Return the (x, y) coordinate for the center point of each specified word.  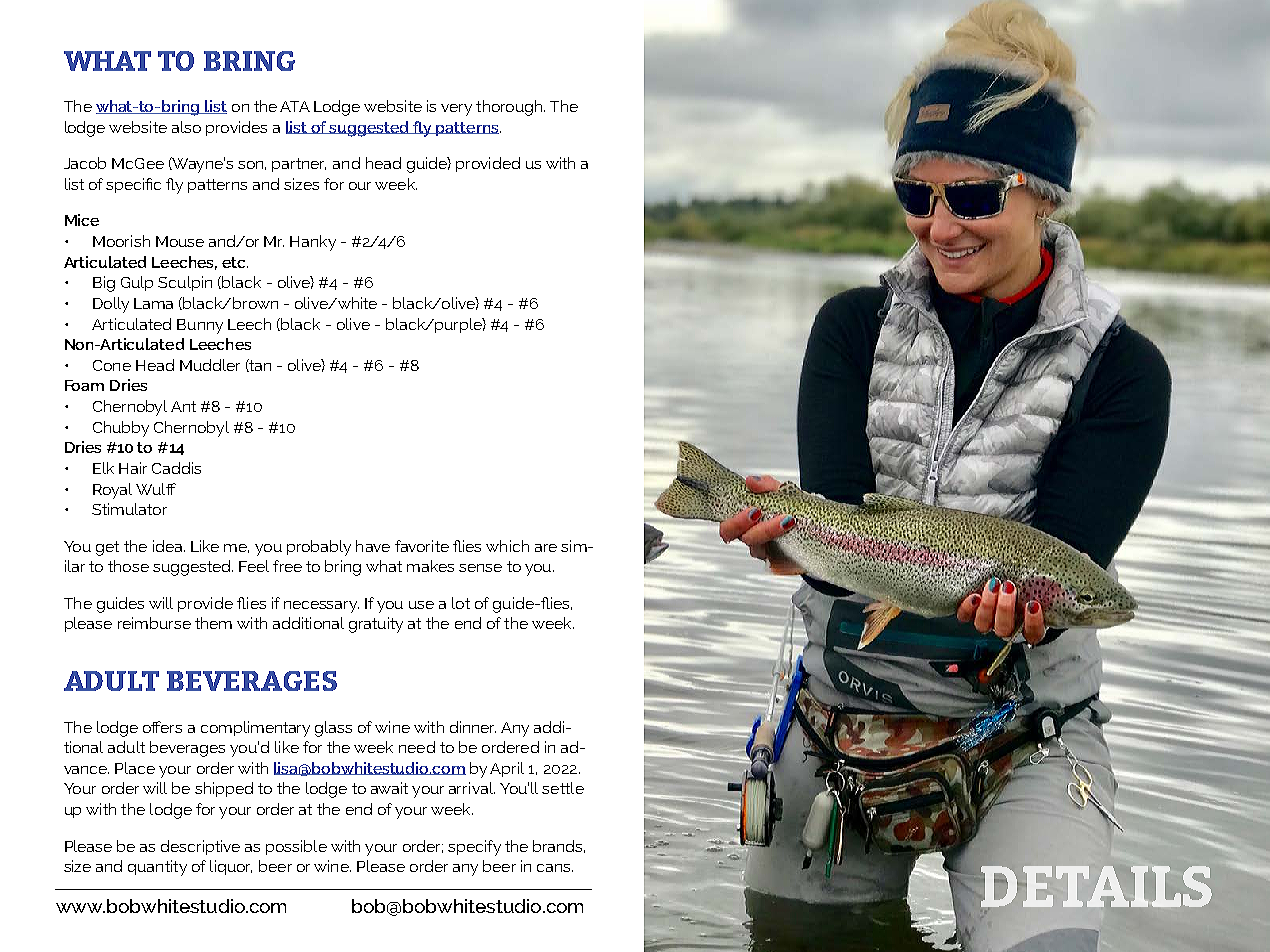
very (456, 110)
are (546, 548)
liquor (231, 867)
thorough (510, 108)
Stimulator (129, 509)
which (507, 546)
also (186, 127)
